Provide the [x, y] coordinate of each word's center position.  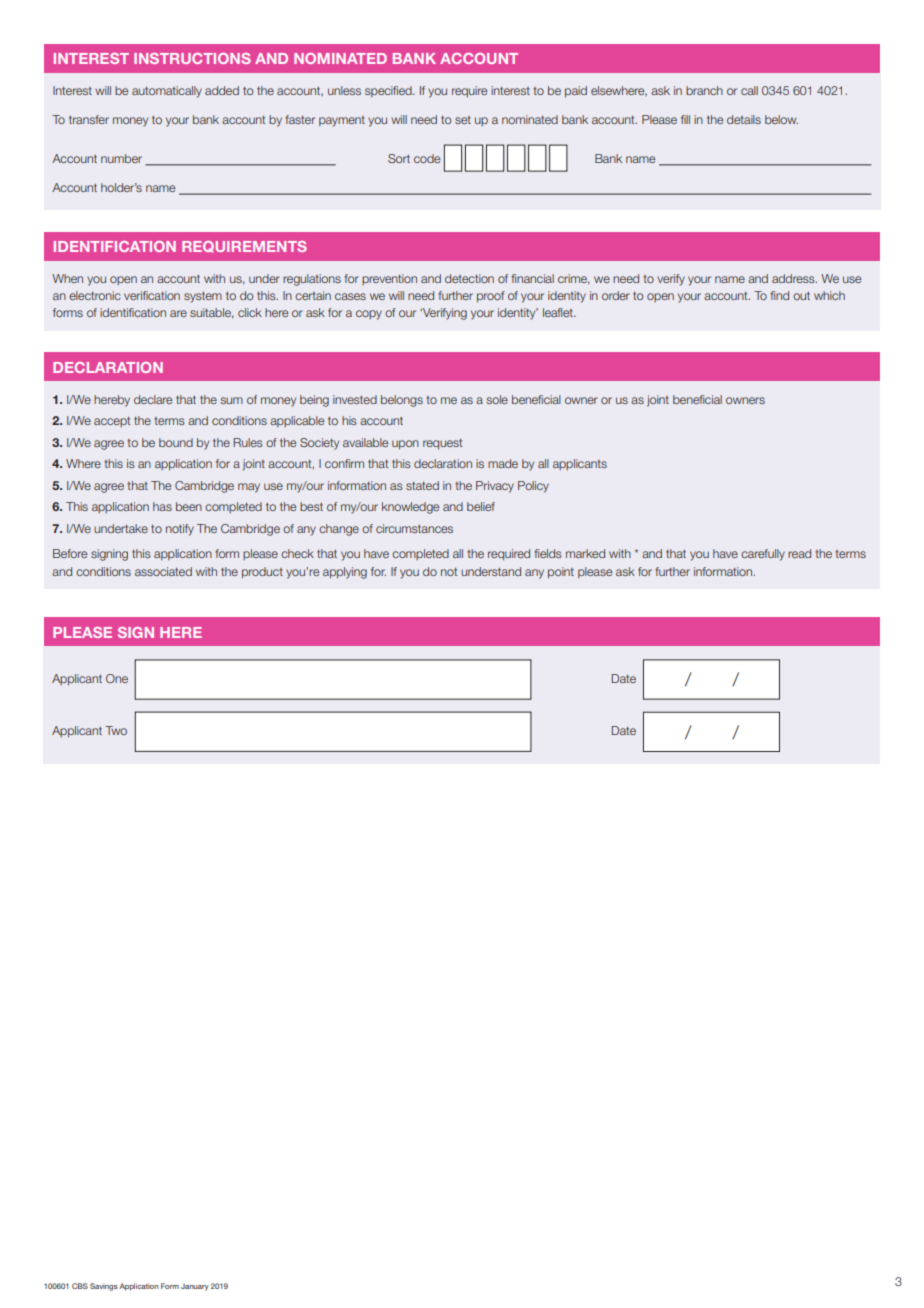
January [195, 1287]
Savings [104, 1287]
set [463, 120]
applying [345, 573]
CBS [80, 1286]
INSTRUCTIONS [192, 58]
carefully [763, 555]
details [744, 119]
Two [116, 730]
